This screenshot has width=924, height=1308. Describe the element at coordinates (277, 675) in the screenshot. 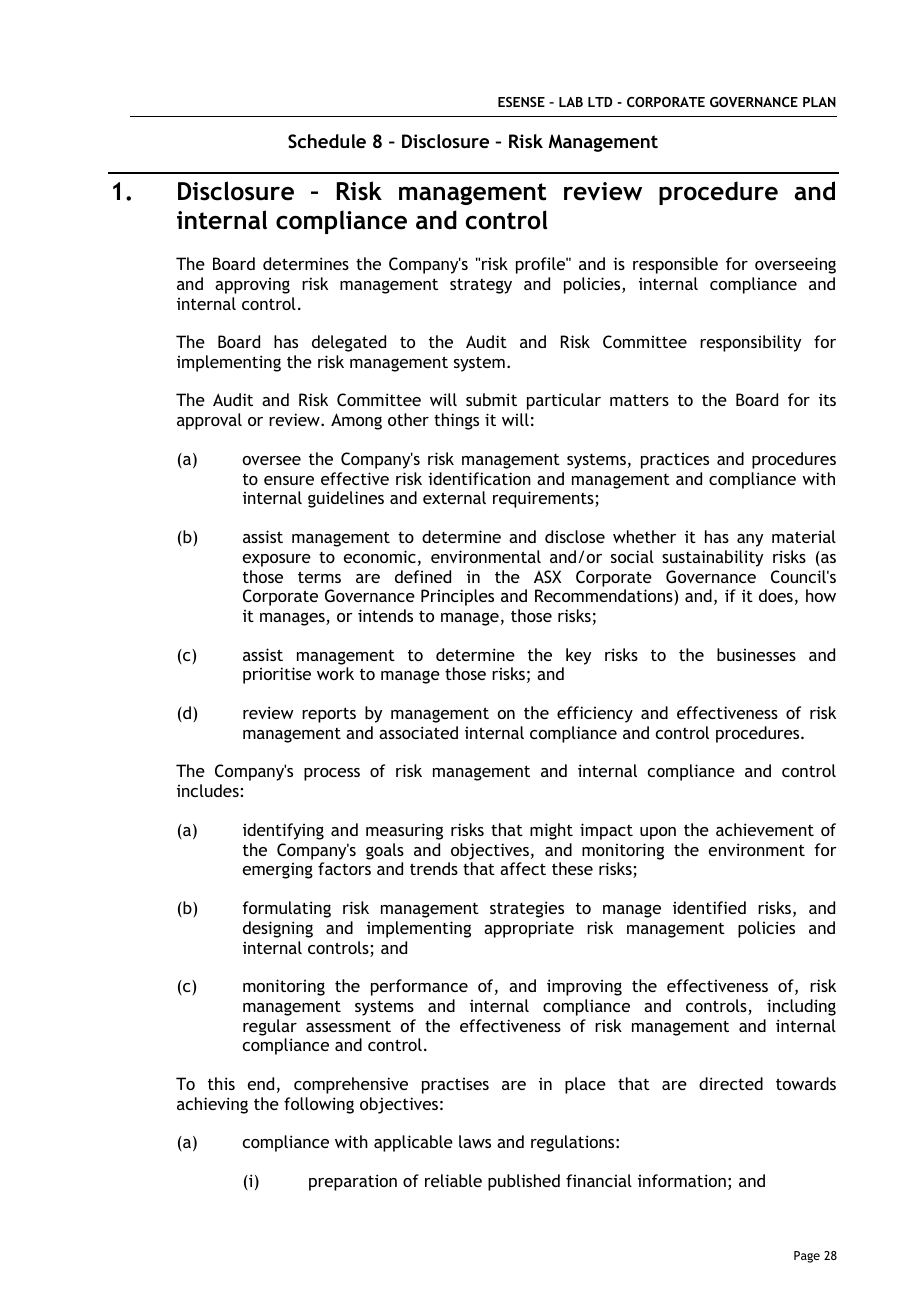

I see `prioritise` at that location.
